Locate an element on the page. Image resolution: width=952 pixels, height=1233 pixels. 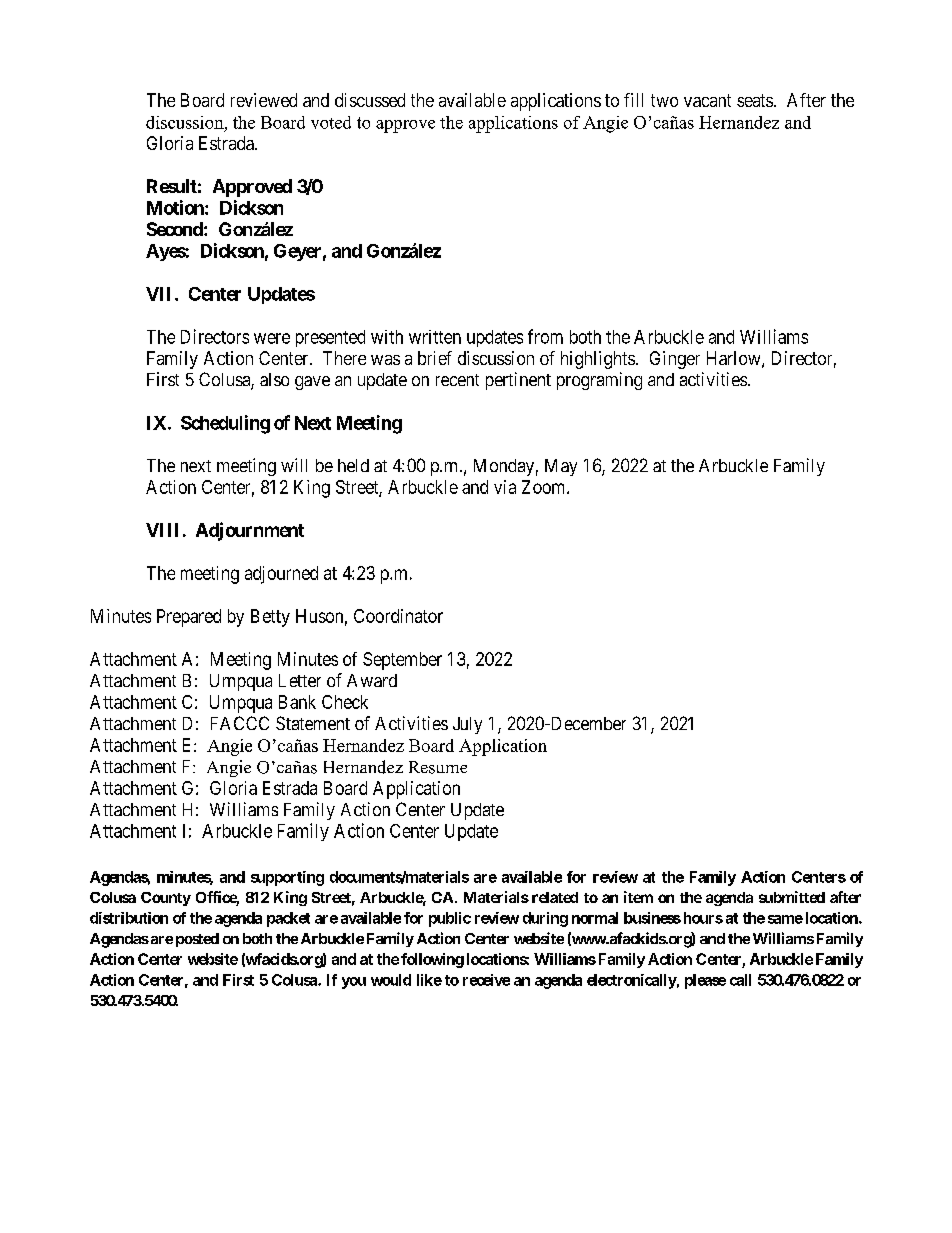
Statement is located at coordinates (313, 723).
